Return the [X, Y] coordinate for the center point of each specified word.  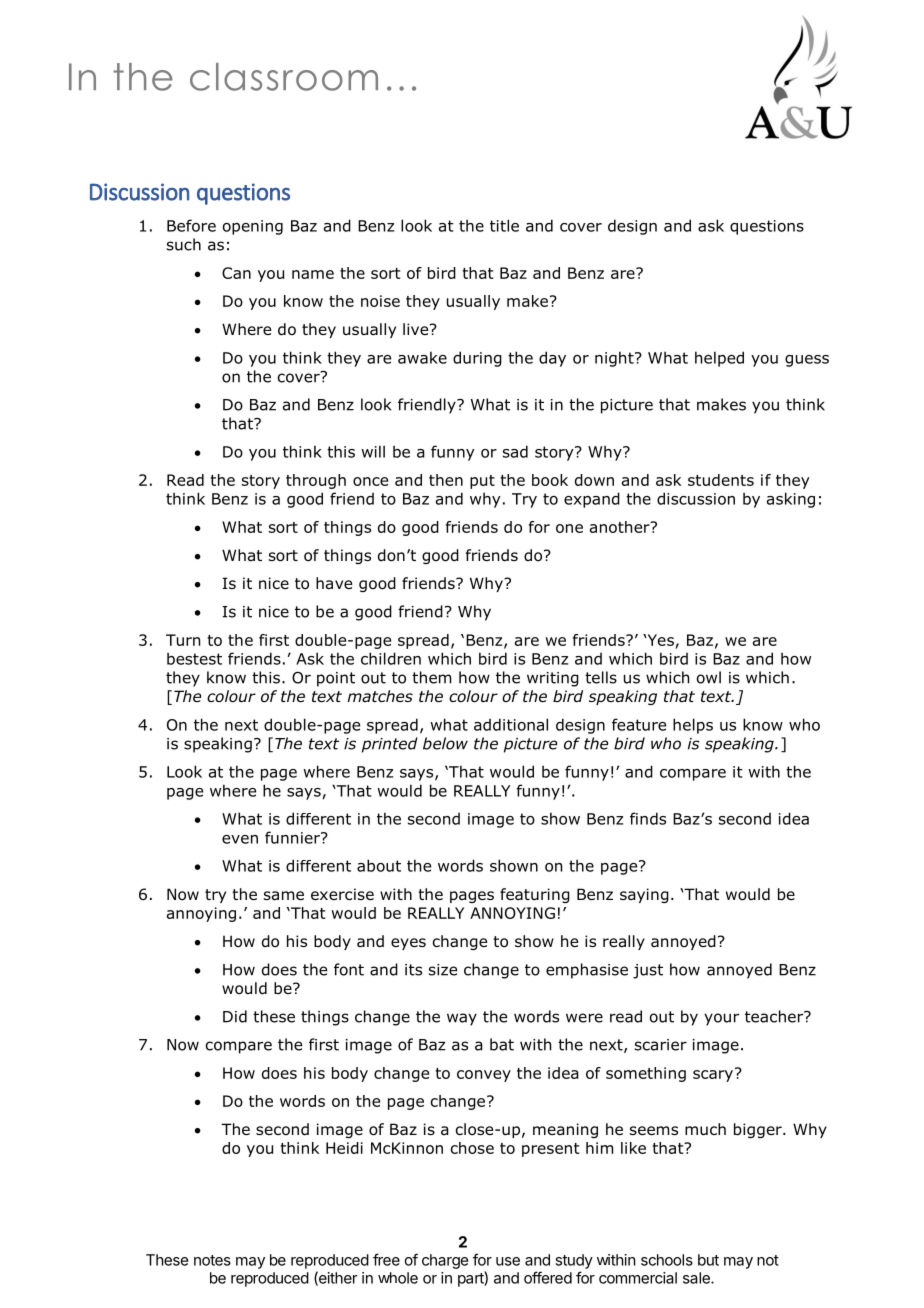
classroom [284, 77]
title [504, 225]
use [508, 1261]
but [708, 1260]
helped [719, 359]
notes [212, 1260]
